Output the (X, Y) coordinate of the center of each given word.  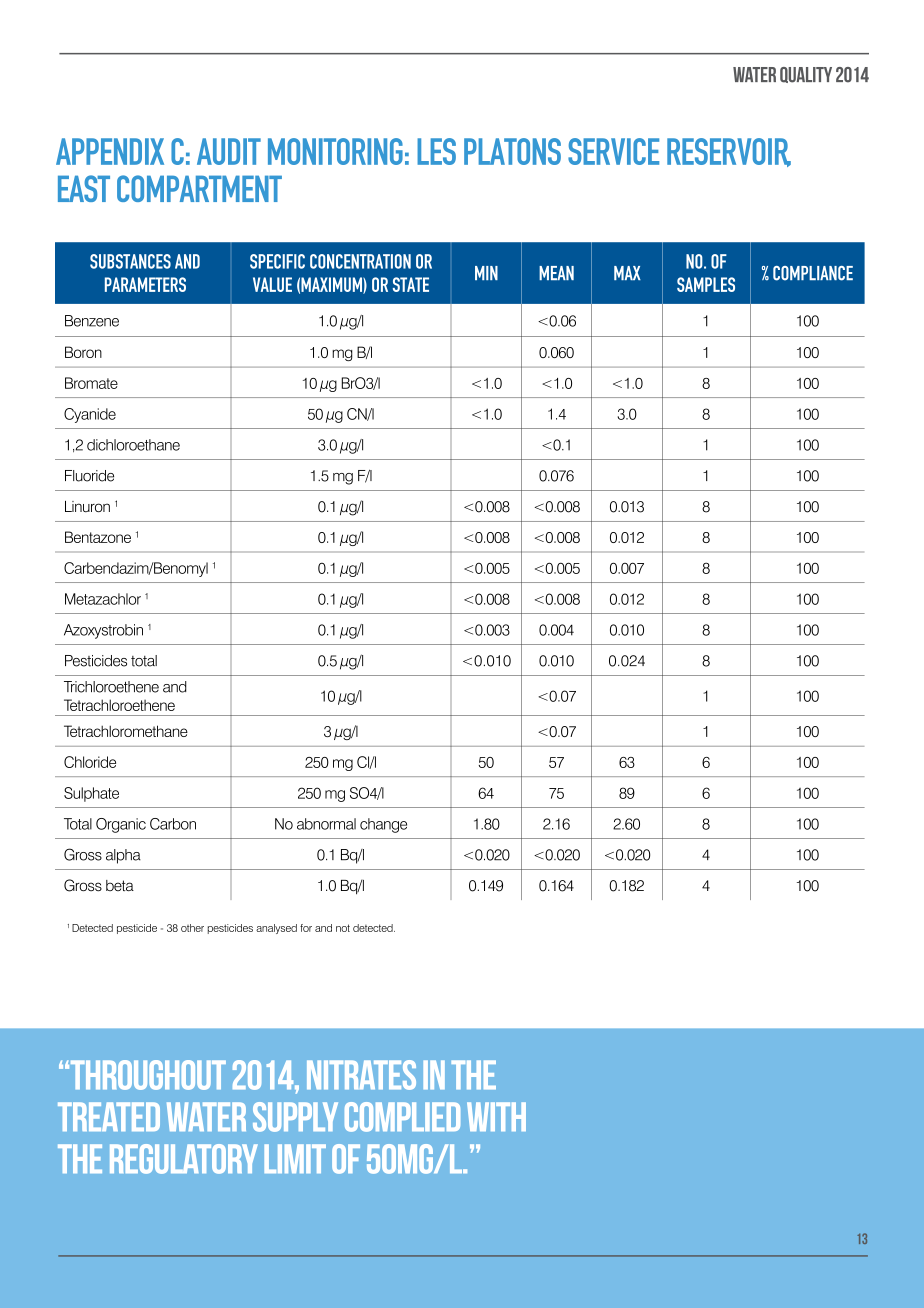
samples (706, 284)
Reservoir (729, 152)
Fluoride (89, 476)
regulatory (184, 1159)
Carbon (173, 824)
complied (402, 1117)
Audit (229, 151)
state (411, 284)
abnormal (326, 824)
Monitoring (335, 151)
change (383, 825)
